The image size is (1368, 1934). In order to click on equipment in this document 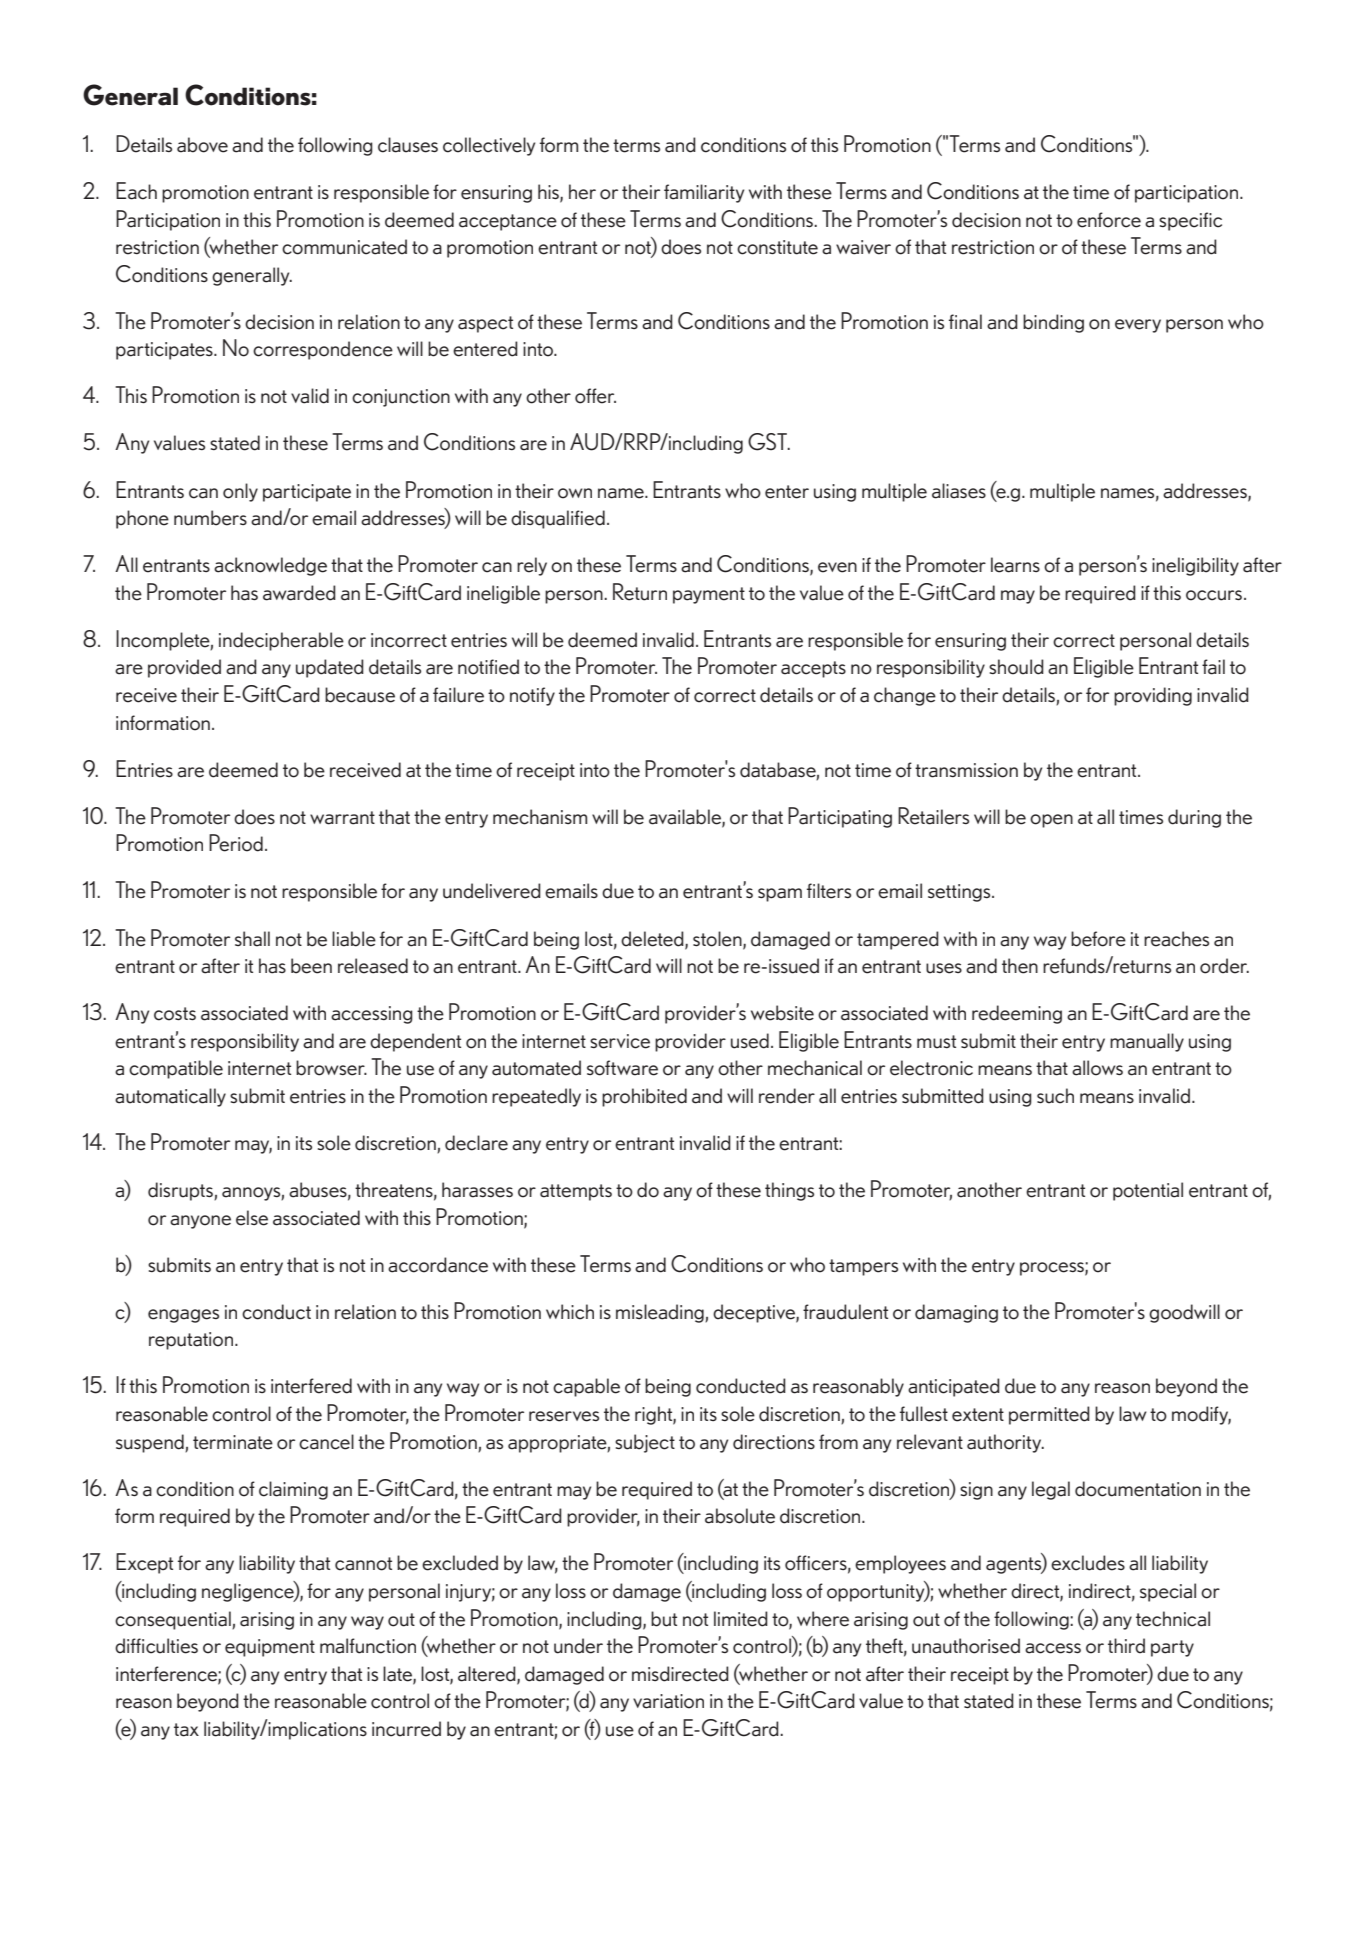, I will do `click(270, 1648)`.
